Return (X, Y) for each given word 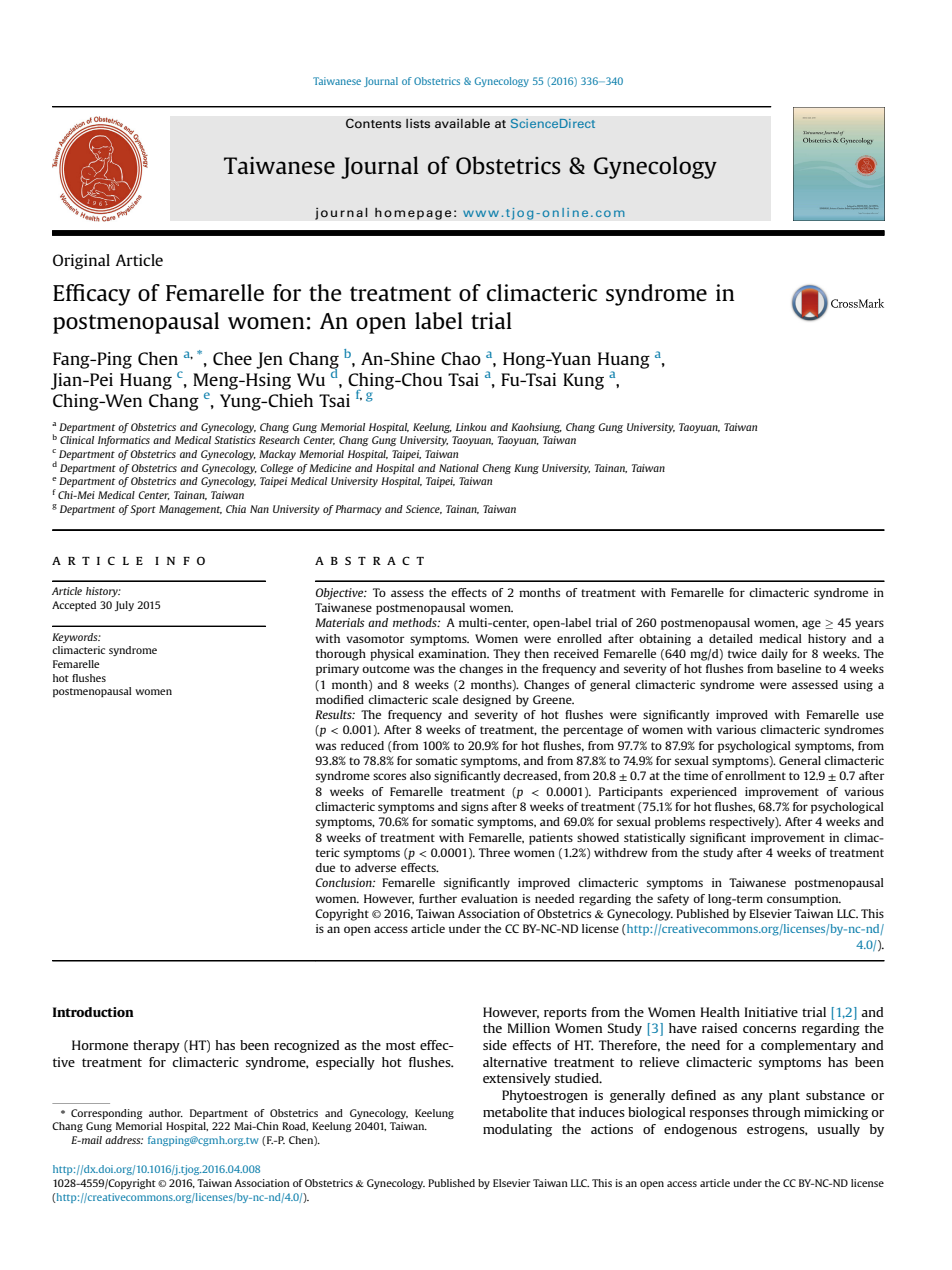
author (166, 1113)
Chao (461, 358)
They (506, 655)
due (325, 867)
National (459, 468)
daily (774, 655)
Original (81, 262)
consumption (804, 900)
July (124, 606)
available (462, 123)
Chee (232, 358)
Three (494, 852)
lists (418, 123)
